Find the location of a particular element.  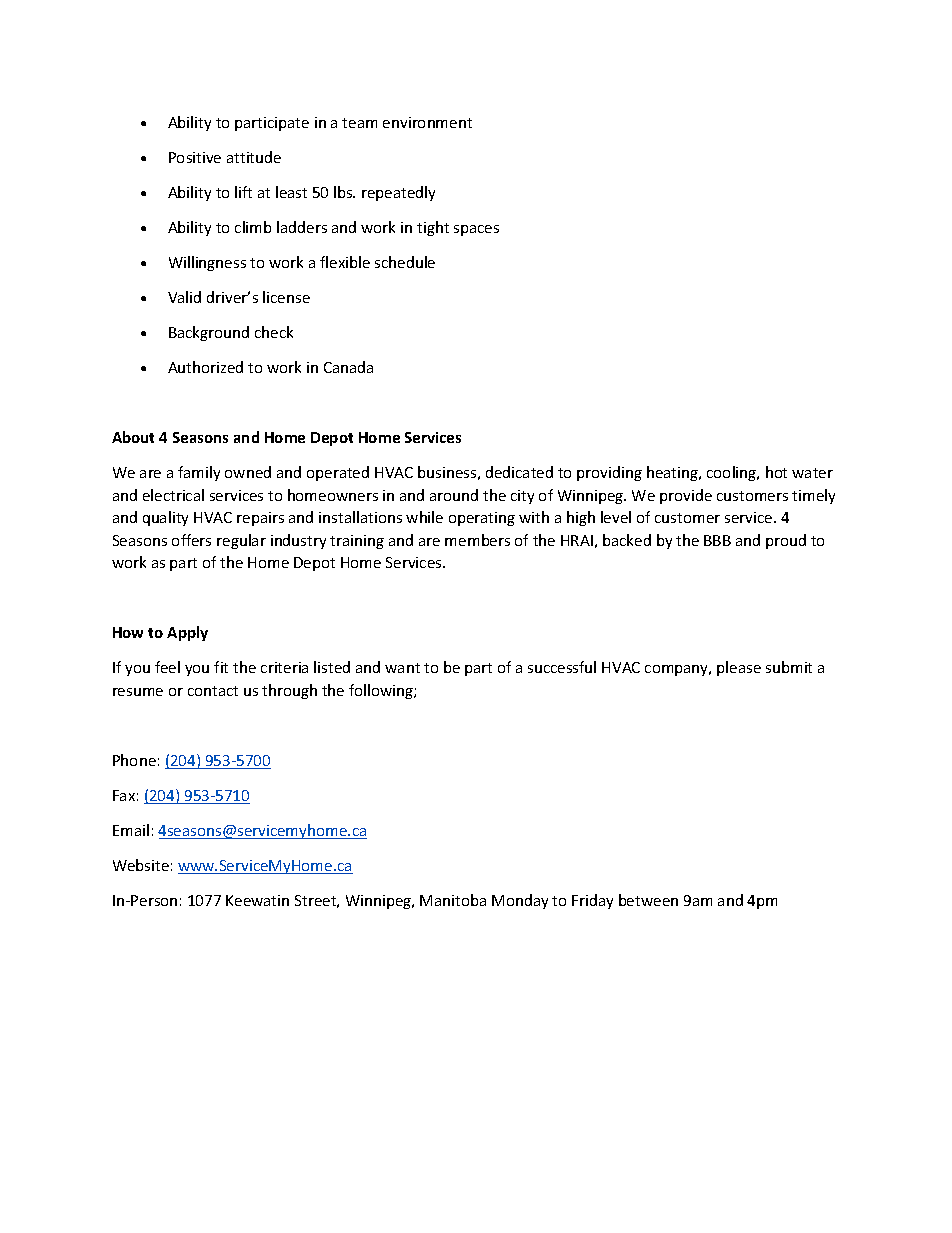

environment is located at coordinates (427, 122).
